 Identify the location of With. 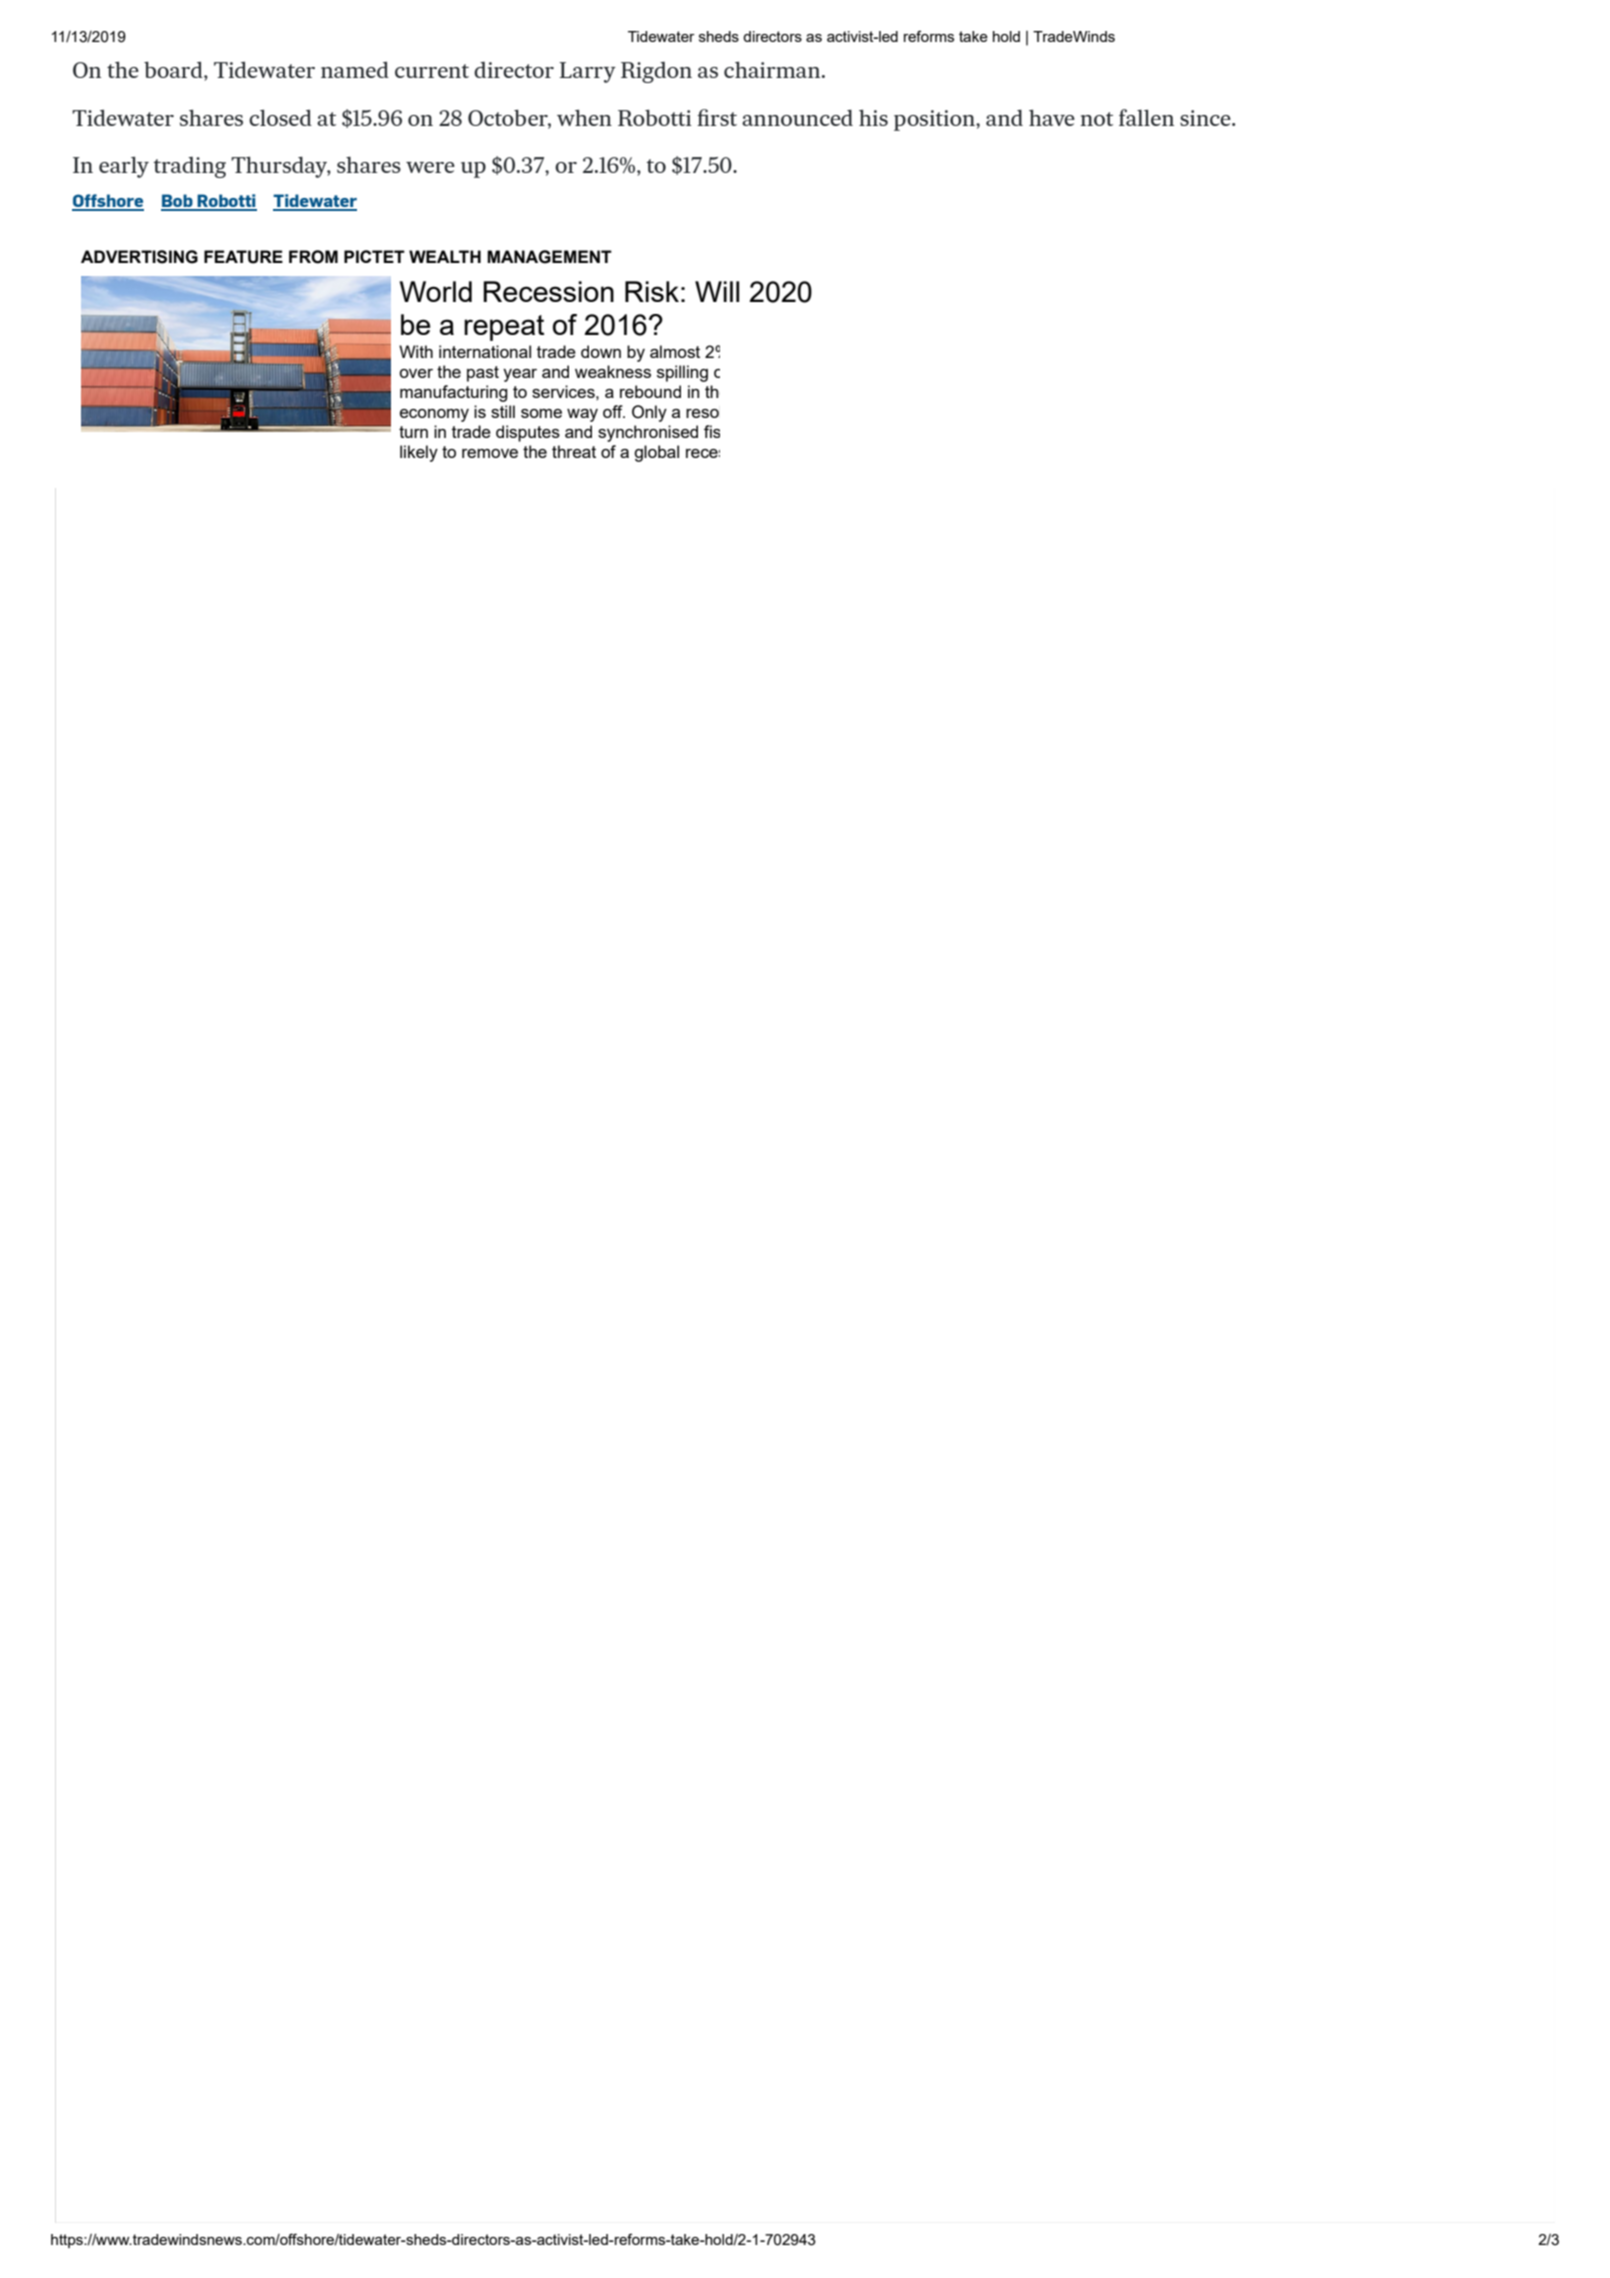
(416, 351).
